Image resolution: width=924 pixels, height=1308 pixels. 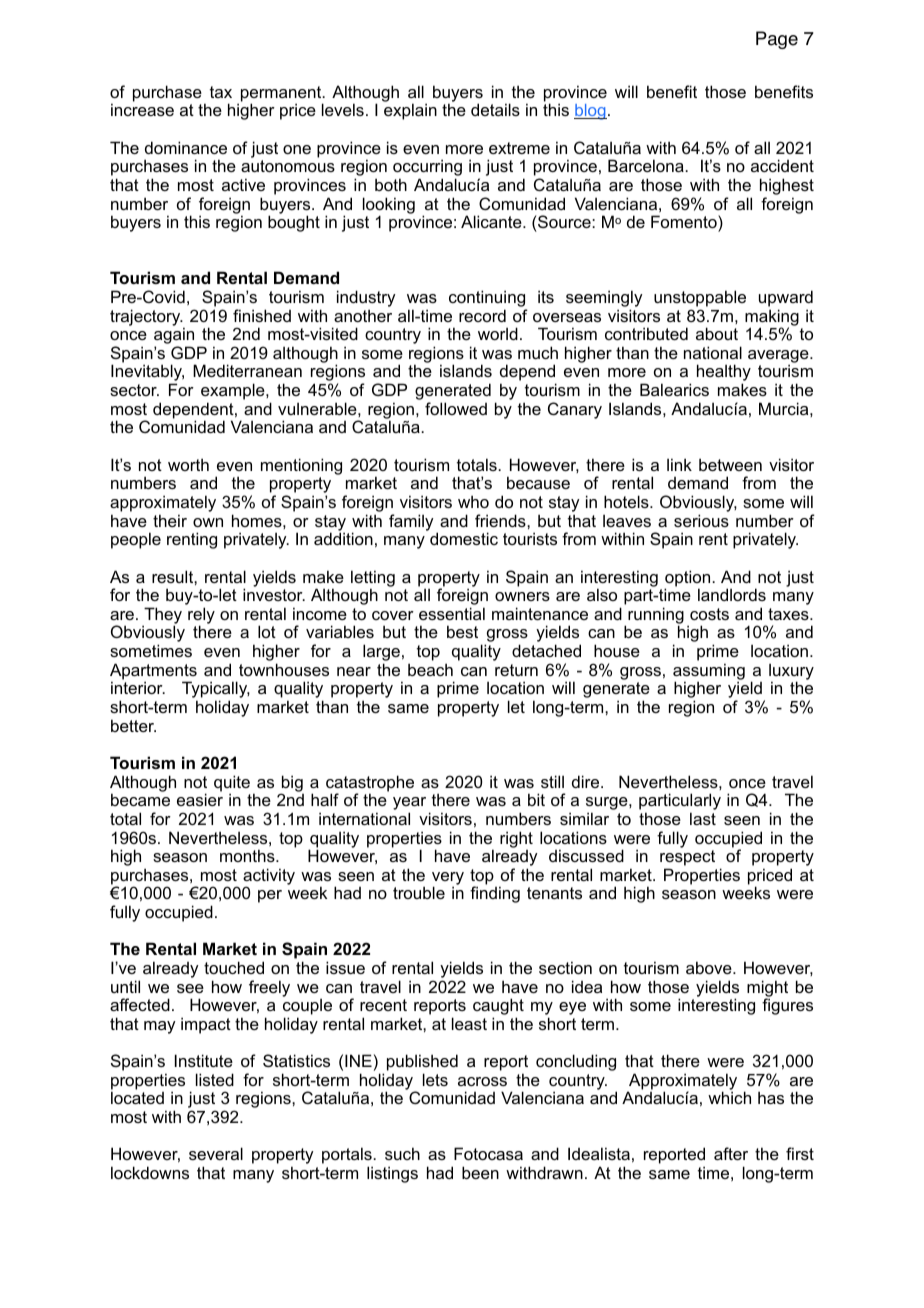 I want to click on been, so click(x=480, y=1172).
